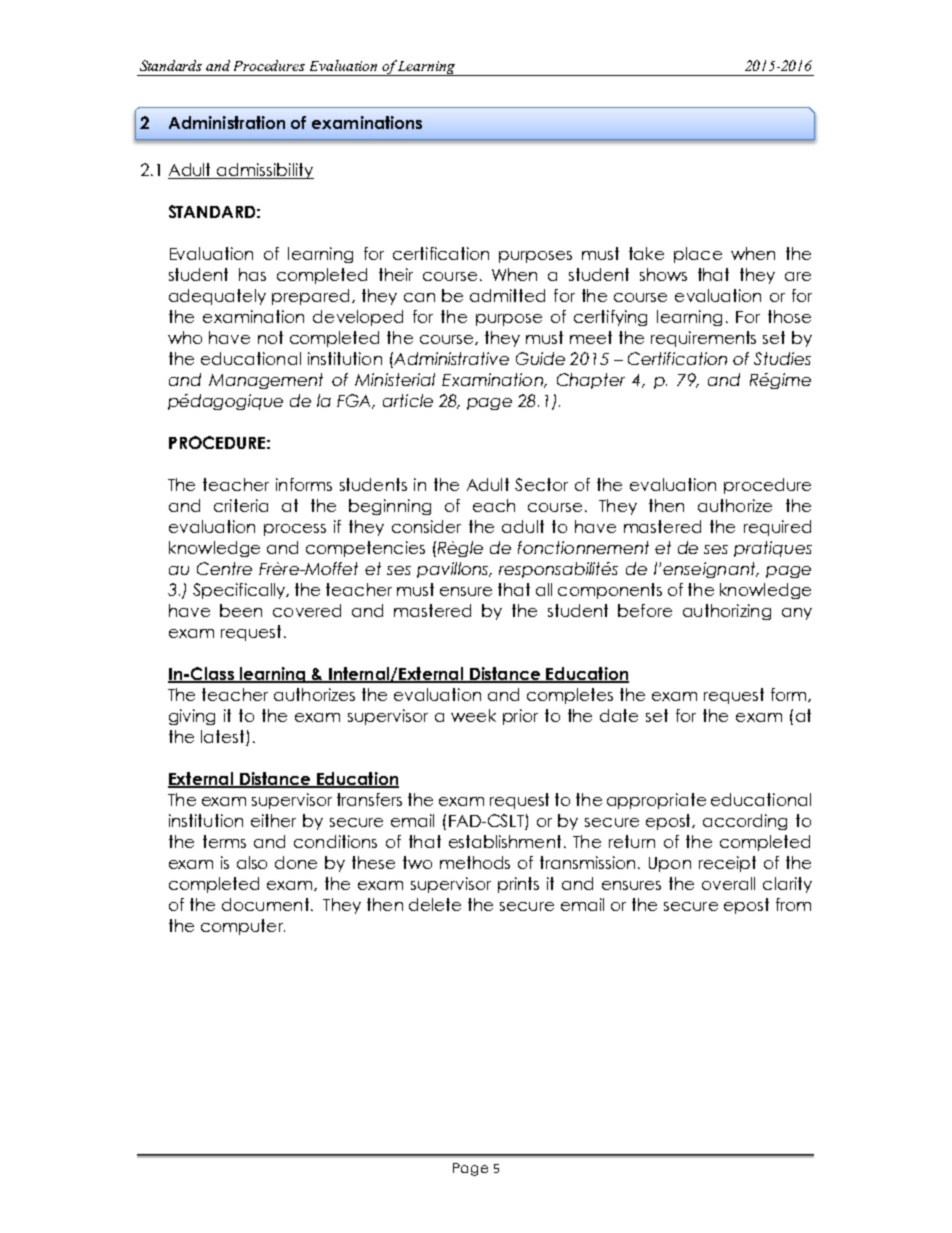 Image resolution: width=952 pixels, height=1233 pixels. I want to click on week, so click(473, 715).
